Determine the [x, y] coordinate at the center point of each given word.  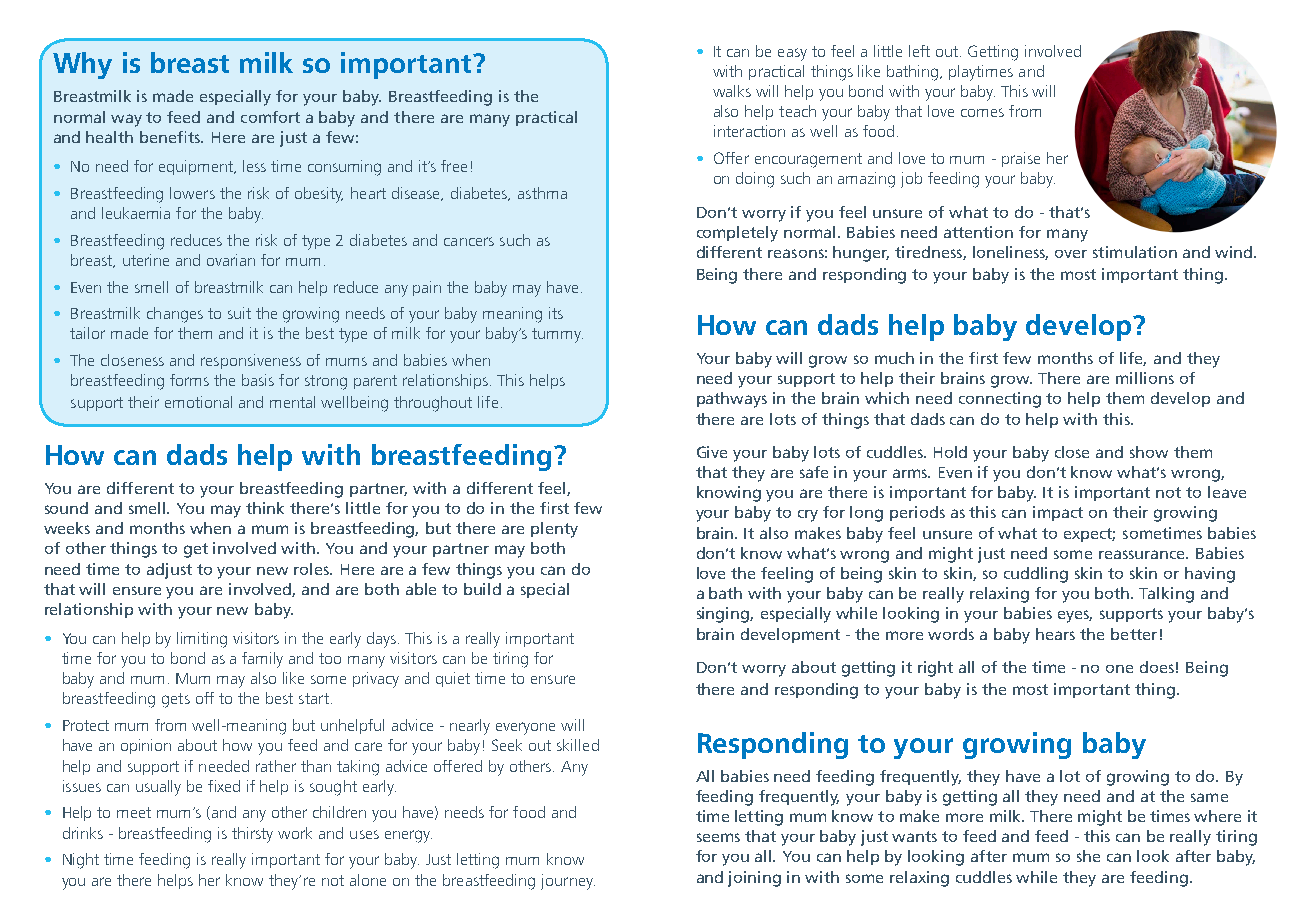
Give [712, 452]
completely [737, 234]
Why [82, 65]
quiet [453, 679]
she [1088, 856]
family [262, 660]
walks [732, 91]
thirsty [252, 835]
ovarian [231, 260]
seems [718, 837]
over [1071, 254]
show [1149, 452]
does [1157, 667]
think [265, 508]
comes [982, 112]
